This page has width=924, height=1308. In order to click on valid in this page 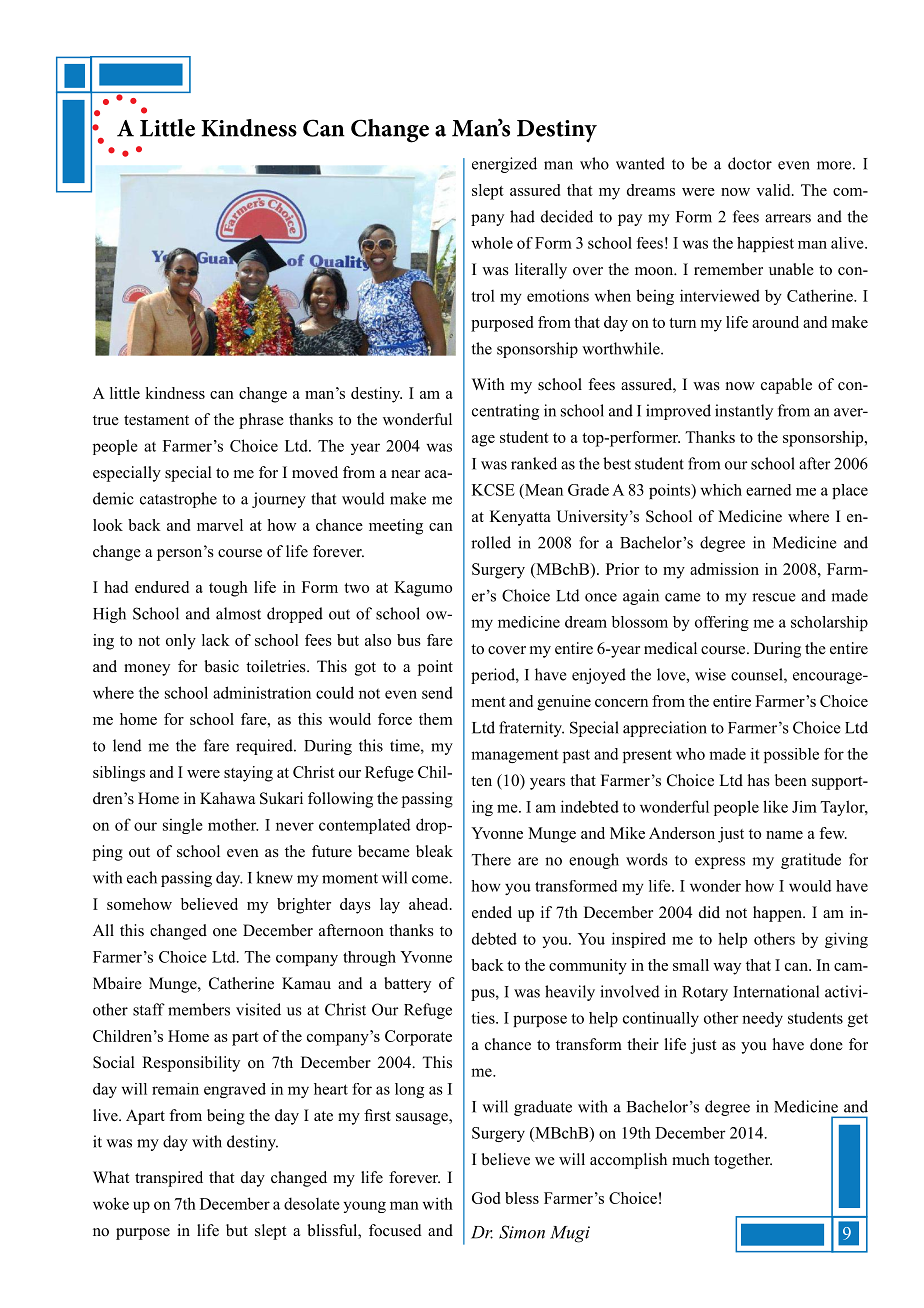, I will do `click(774, 190)`.
